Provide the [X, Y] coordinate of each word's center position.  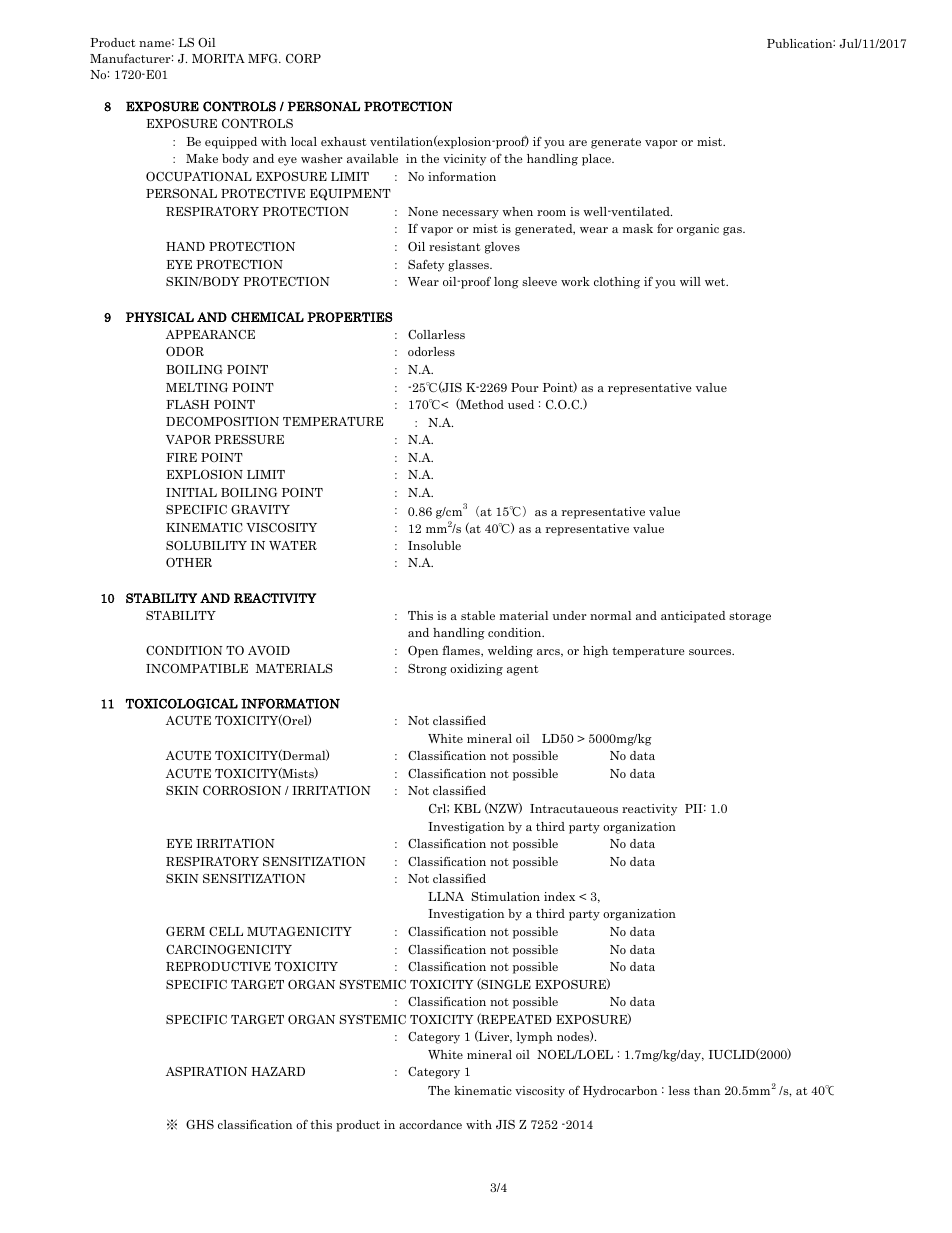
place [597, 160]
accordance [430, 1124]
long [506, 283]
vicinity [464, 160]
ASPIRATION [206, 1071]
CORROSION [242, 790]
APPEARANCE [210, 334]
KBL [467, 808]
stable [478, 615]
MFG [264, 58]
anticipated [693, 617]
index [559, 896]
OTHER [189, 562]
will [690, 281]
